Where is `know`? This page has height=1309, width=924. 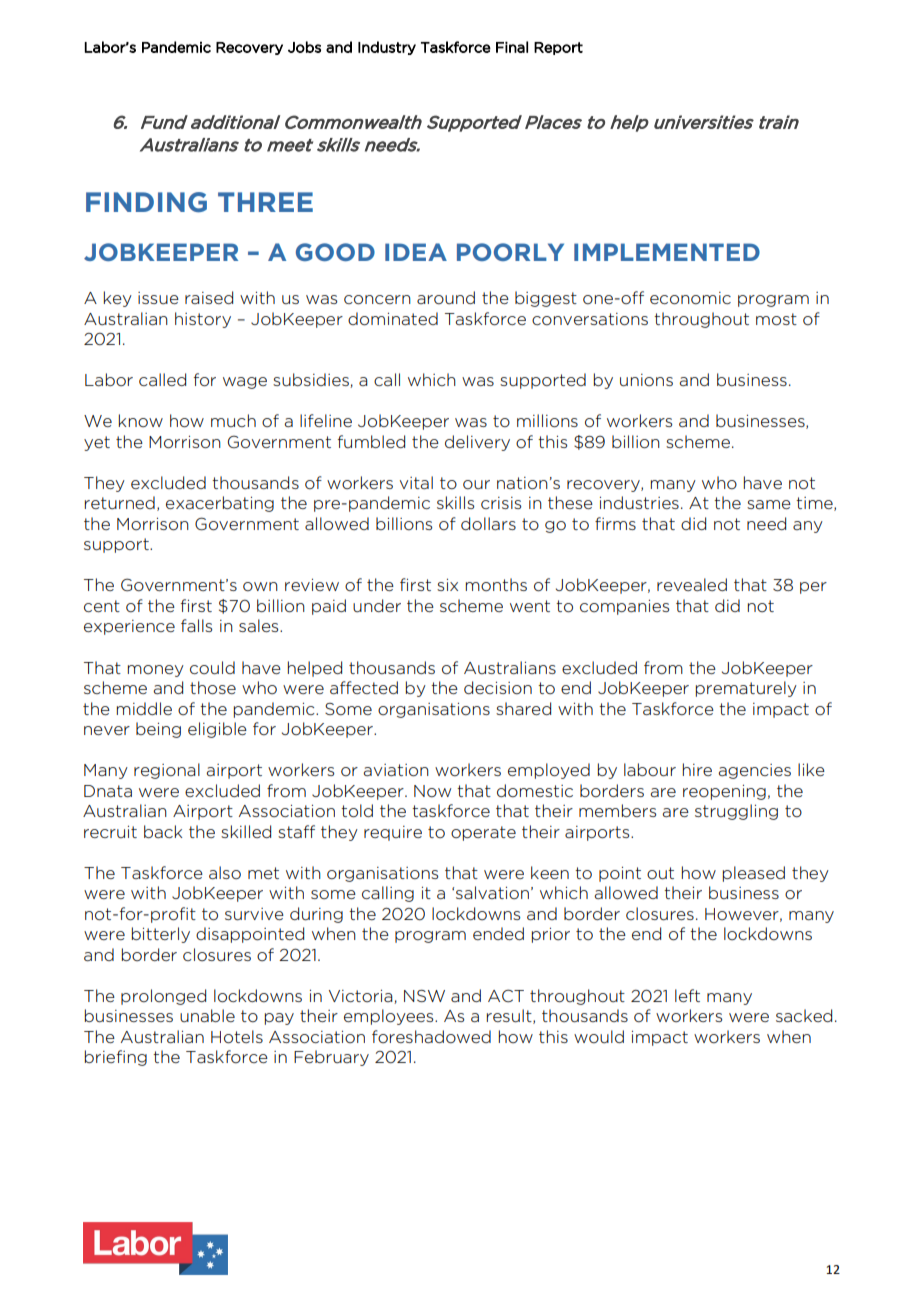
know is located at coordinates (141, 420).
